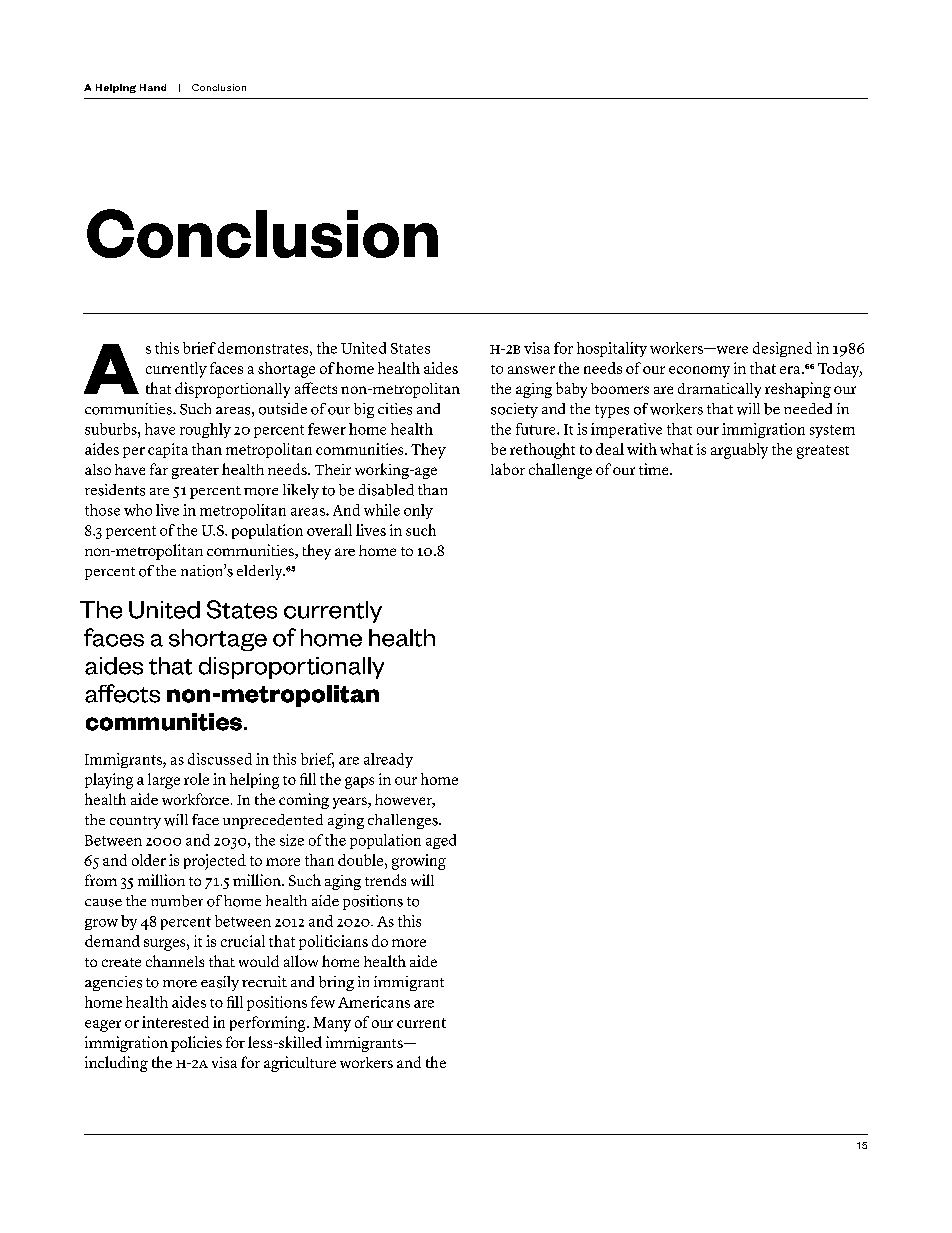  What do you see at coordinates (655, 469) in the image?
I see `time` at bounding box center [655, 469].
